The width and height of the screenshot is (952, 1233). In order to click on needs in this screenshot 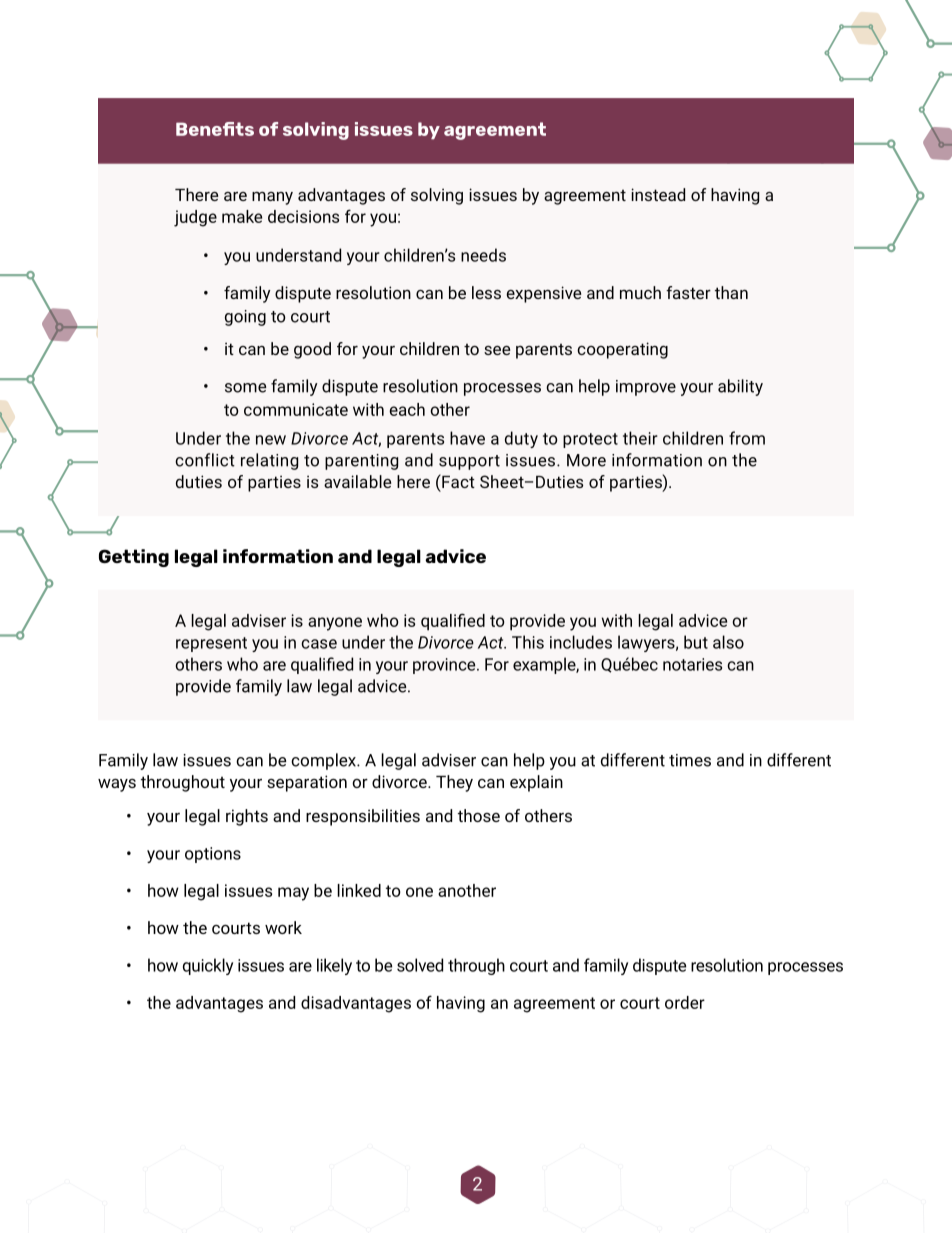, I will do `click(483, 255)`.
